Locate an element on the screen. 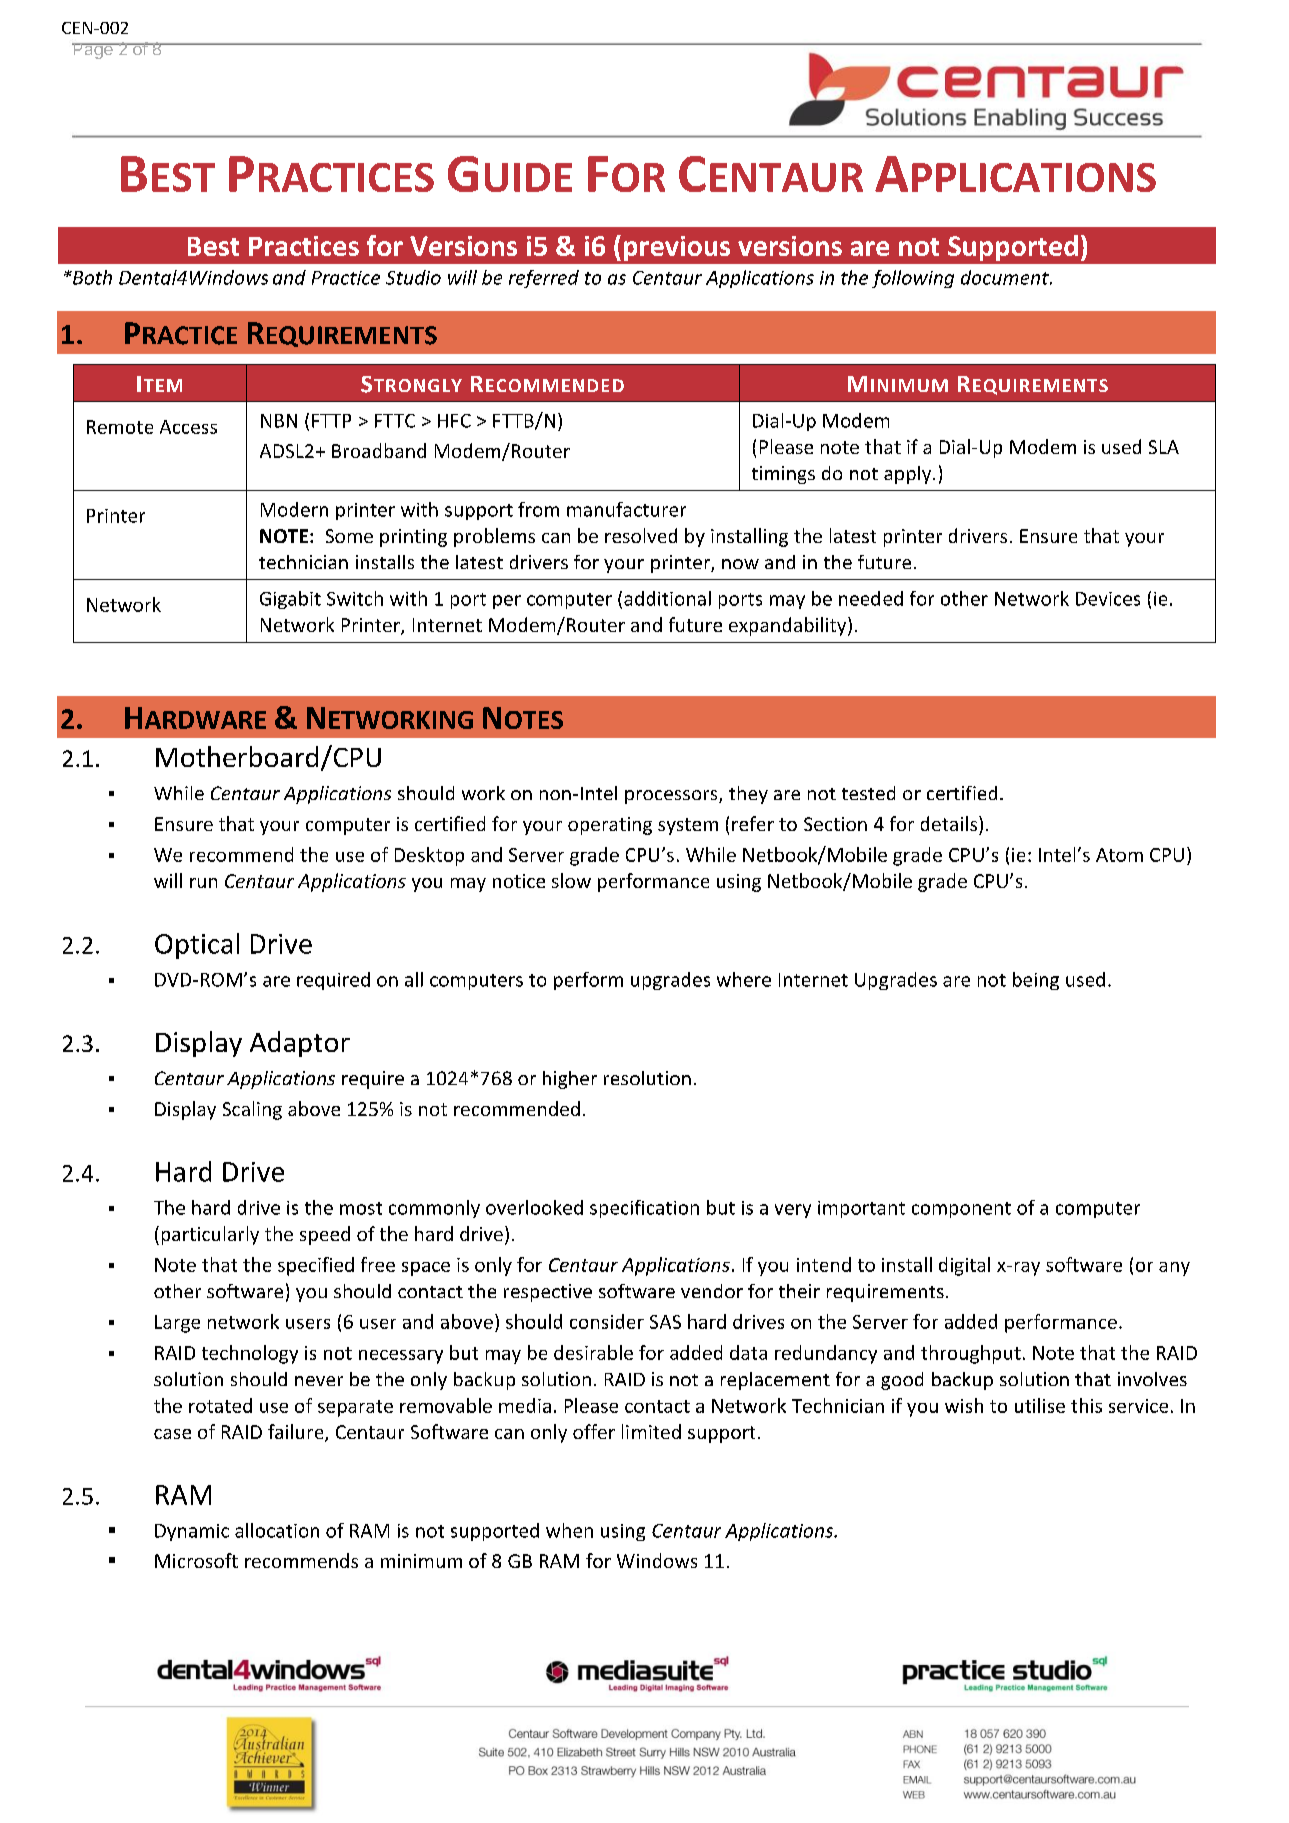 The image size is (1289, 1823). Dynamic is located at coordinates (192, 1532).
